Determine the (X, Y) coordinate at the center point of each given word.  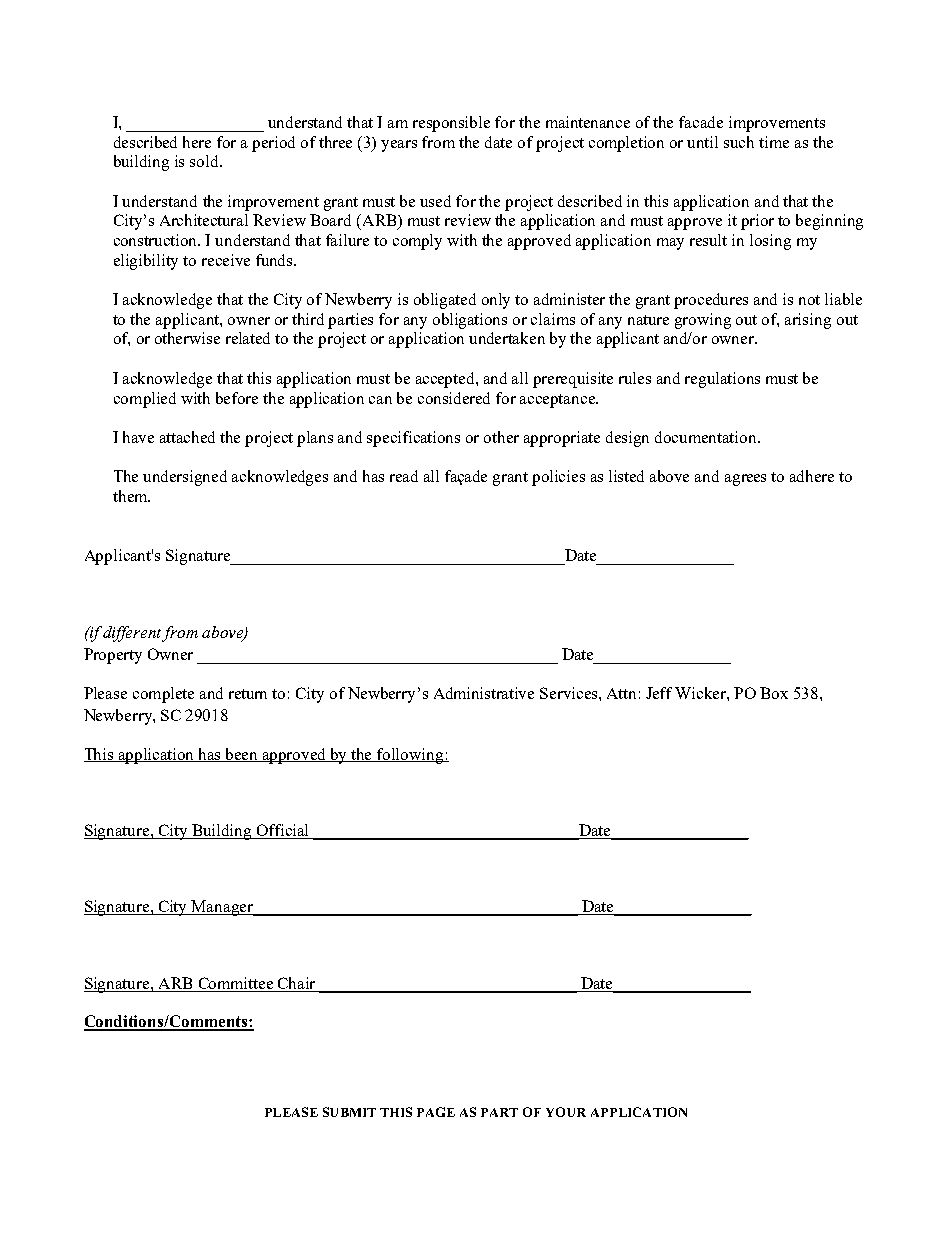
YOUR (566, 1112)
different (133, 634)
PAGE (436, 1112)
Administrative (484, 693)
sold (205, 161)
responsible (451, 124)
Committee (236, 984)
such (739, 142)
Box (774, 693)
